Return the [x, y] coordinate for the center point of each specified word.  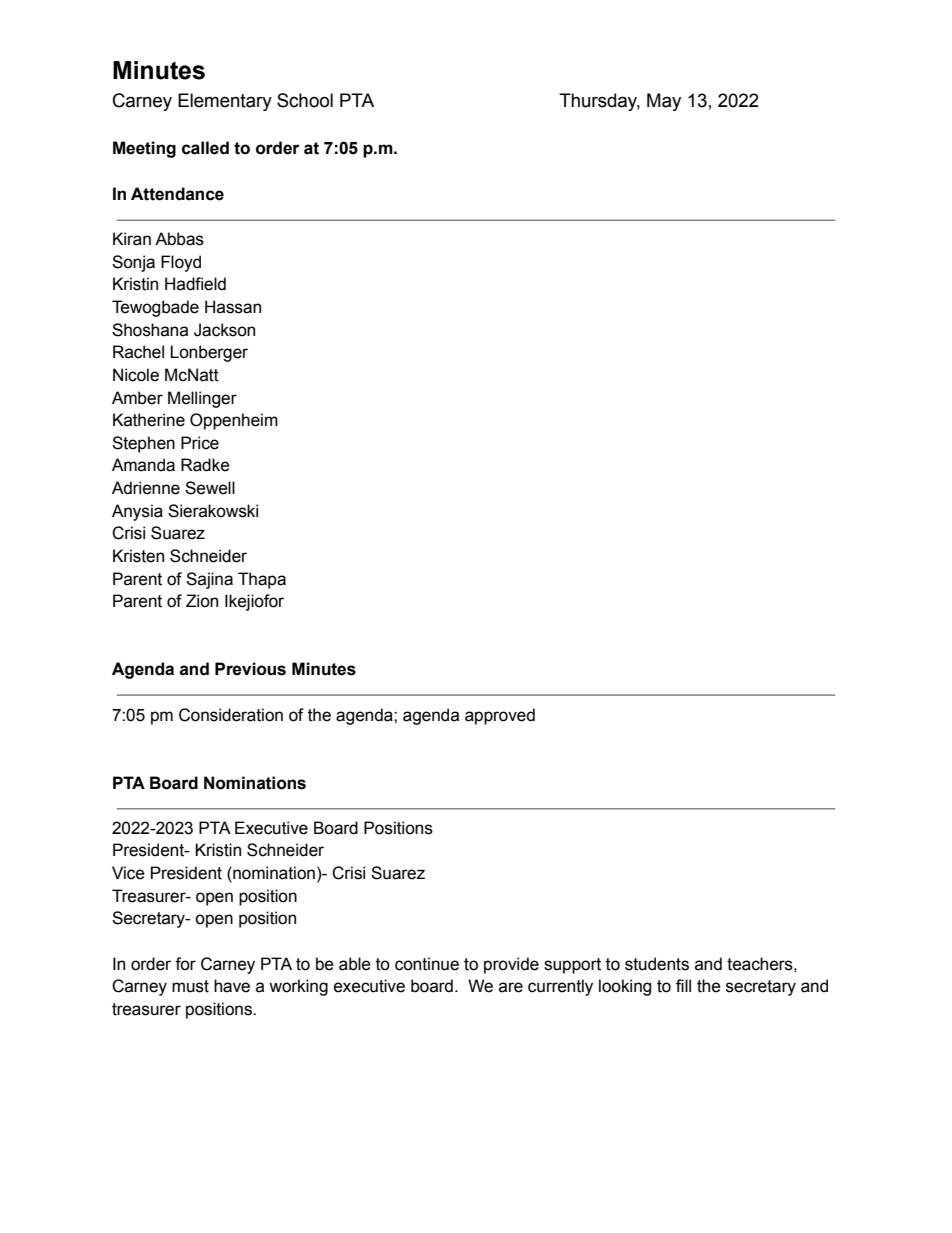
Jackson [224, 330]
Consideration [231, 715]
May [664, 102]
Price [200, 443]
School [305, 100]
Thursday [599, 102]
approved [500, 716]
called [205, 148]
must [190, 986]
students [657, 964]
